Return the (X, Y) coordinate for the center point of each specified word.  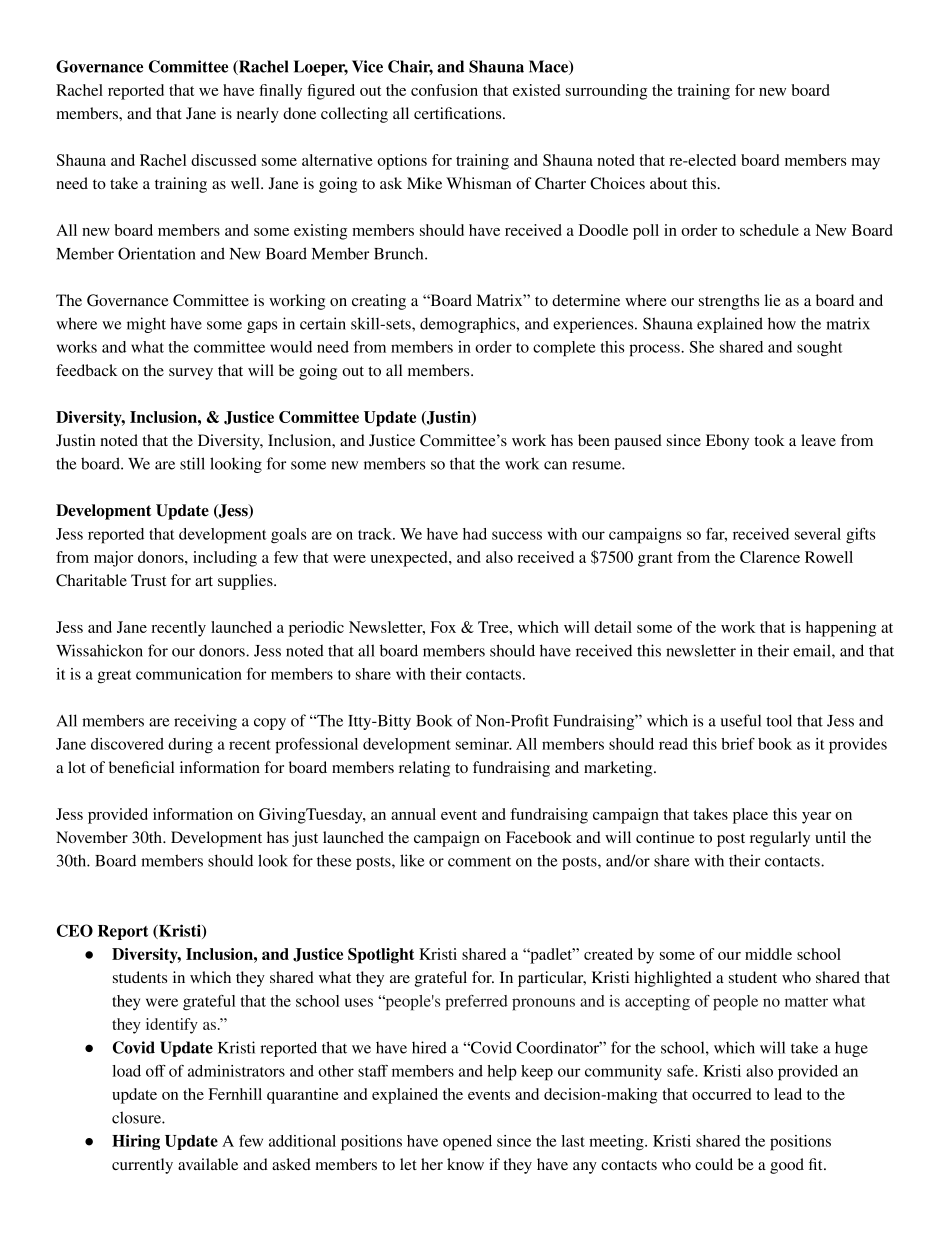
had (475, 534)
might (146, 325)
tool (779, 720)
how (782, 323)
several (818, 534)
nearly (258, 115)
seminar (484, 744)
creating (379, 302)
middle (768, 954)
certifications (459, 113)
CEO (75, 930)
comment (479, 862)
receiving (205, 722)
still (192, 463)
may (865, 164)
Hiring (136, 1142)
